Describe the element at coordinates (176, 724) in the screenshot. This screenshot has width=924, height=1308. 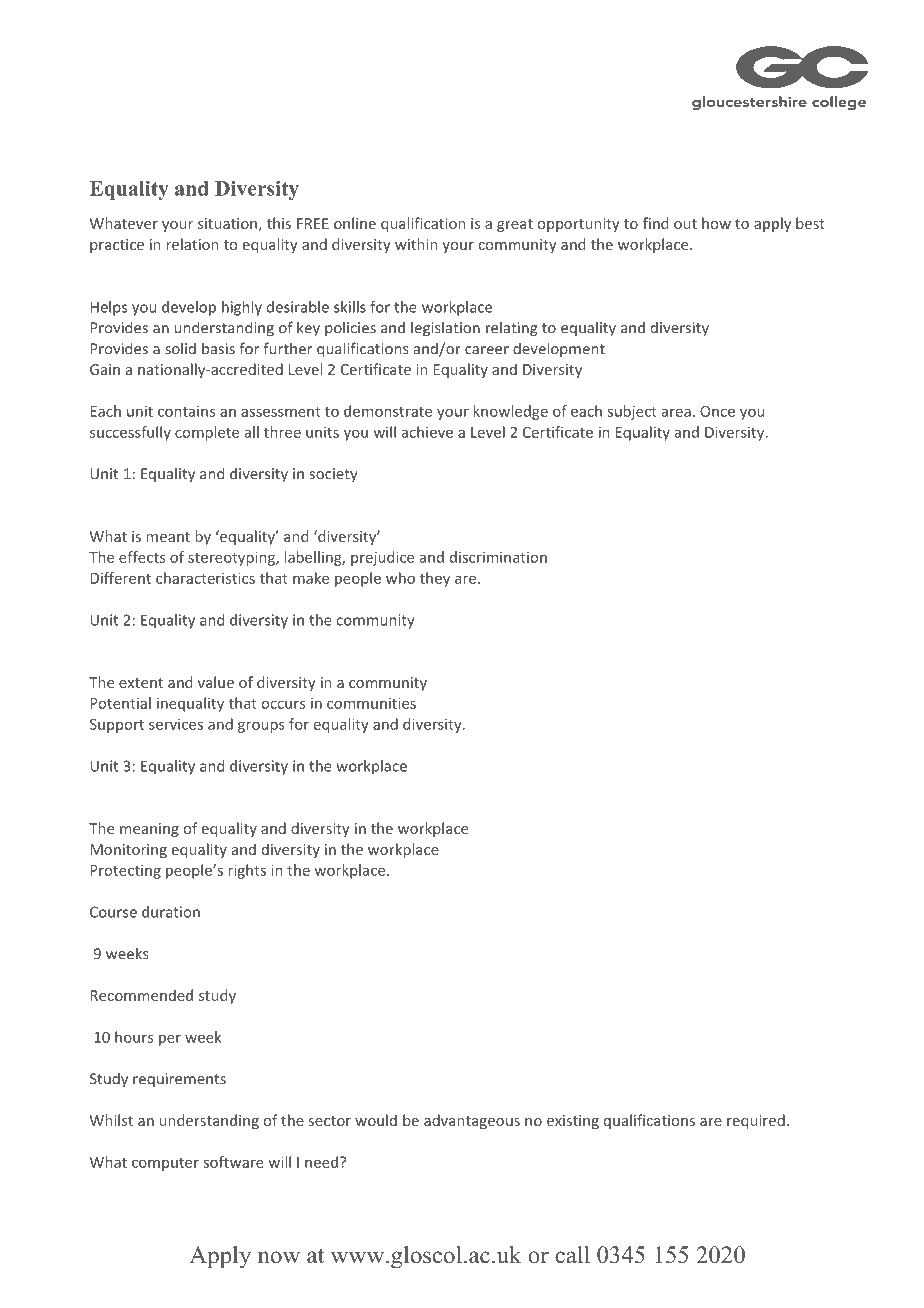
I see `services` at that location.
